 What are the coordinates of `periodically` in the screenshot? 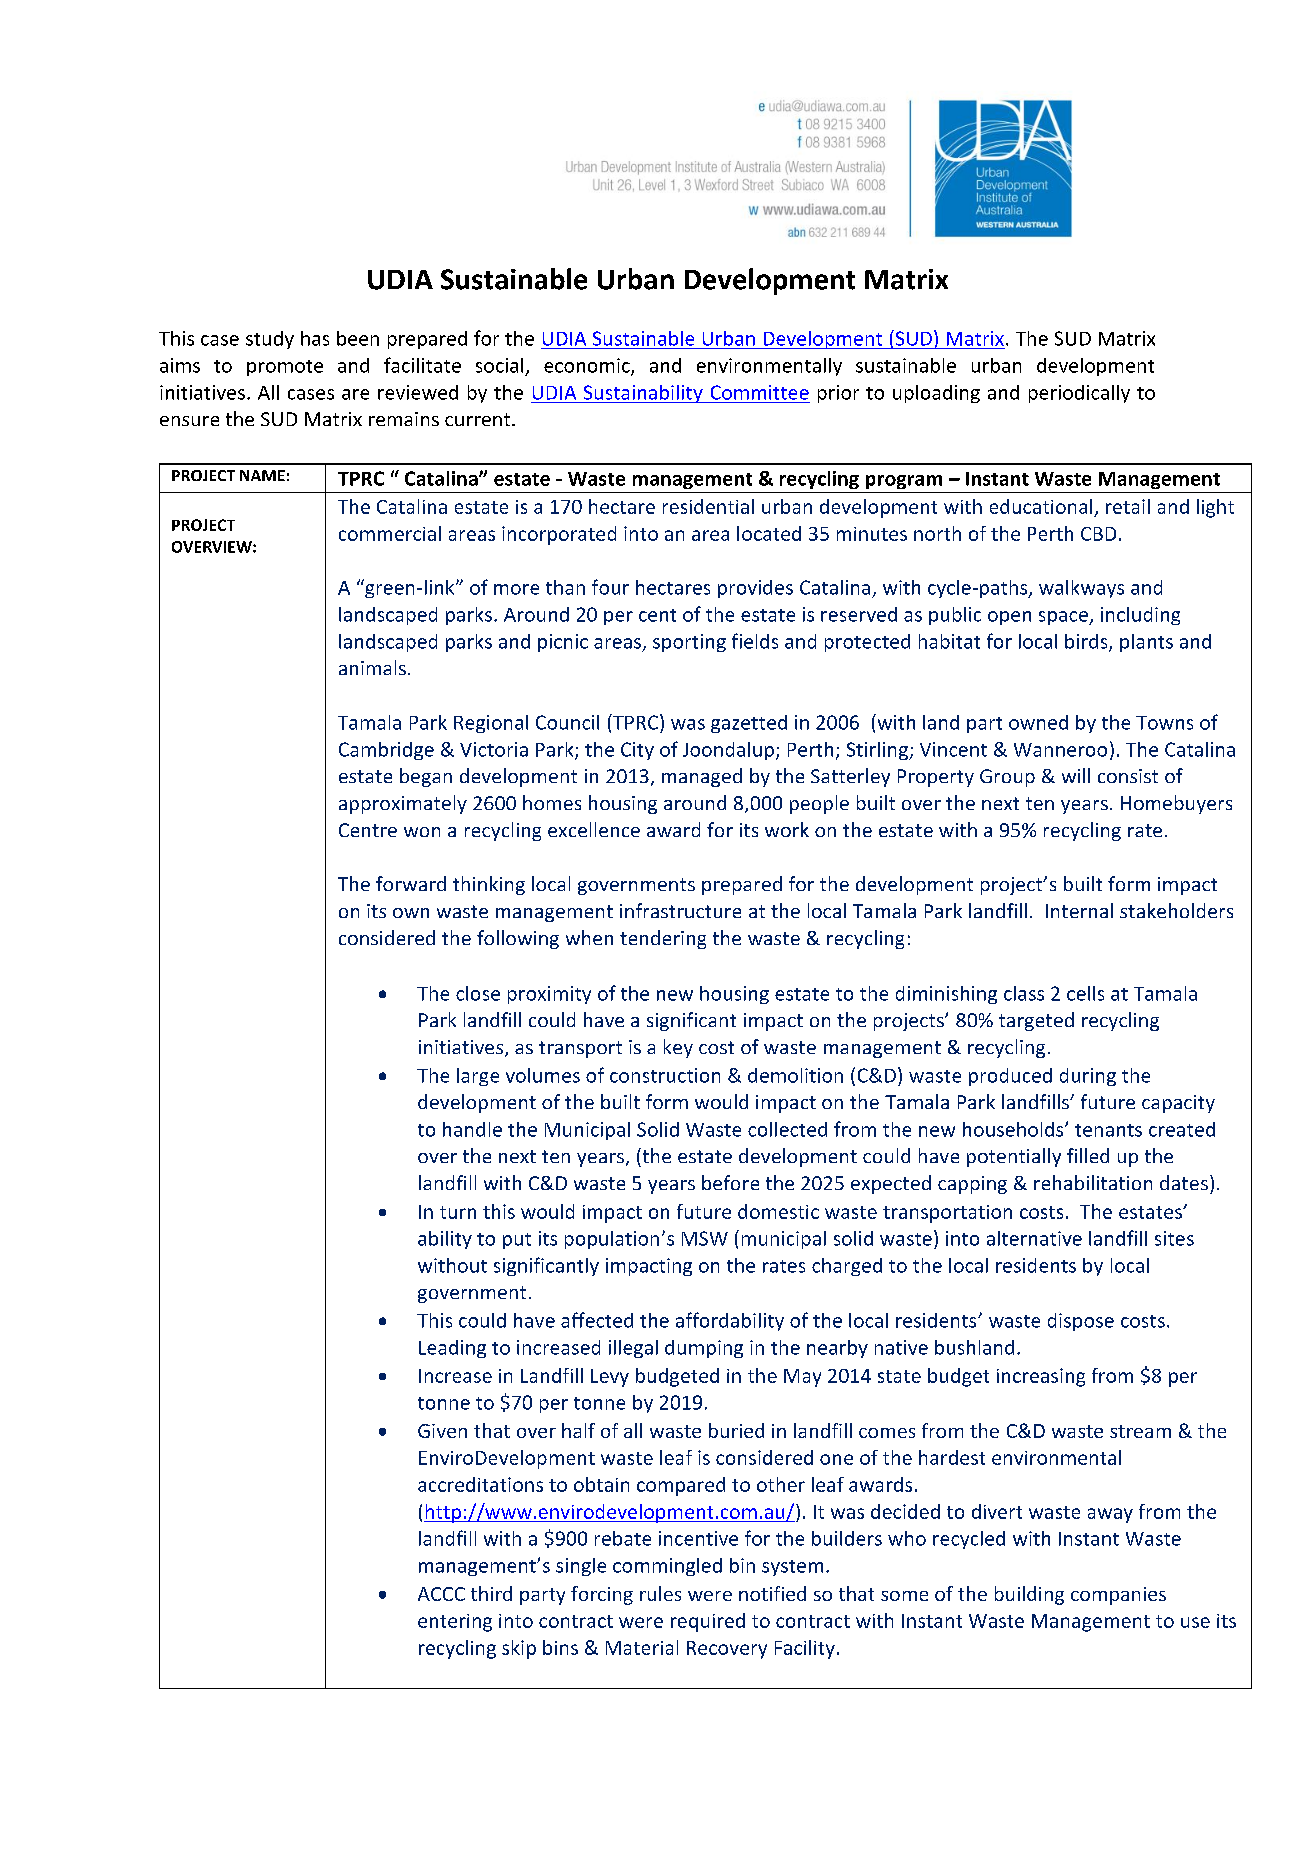 It's located at (1079, 394).
